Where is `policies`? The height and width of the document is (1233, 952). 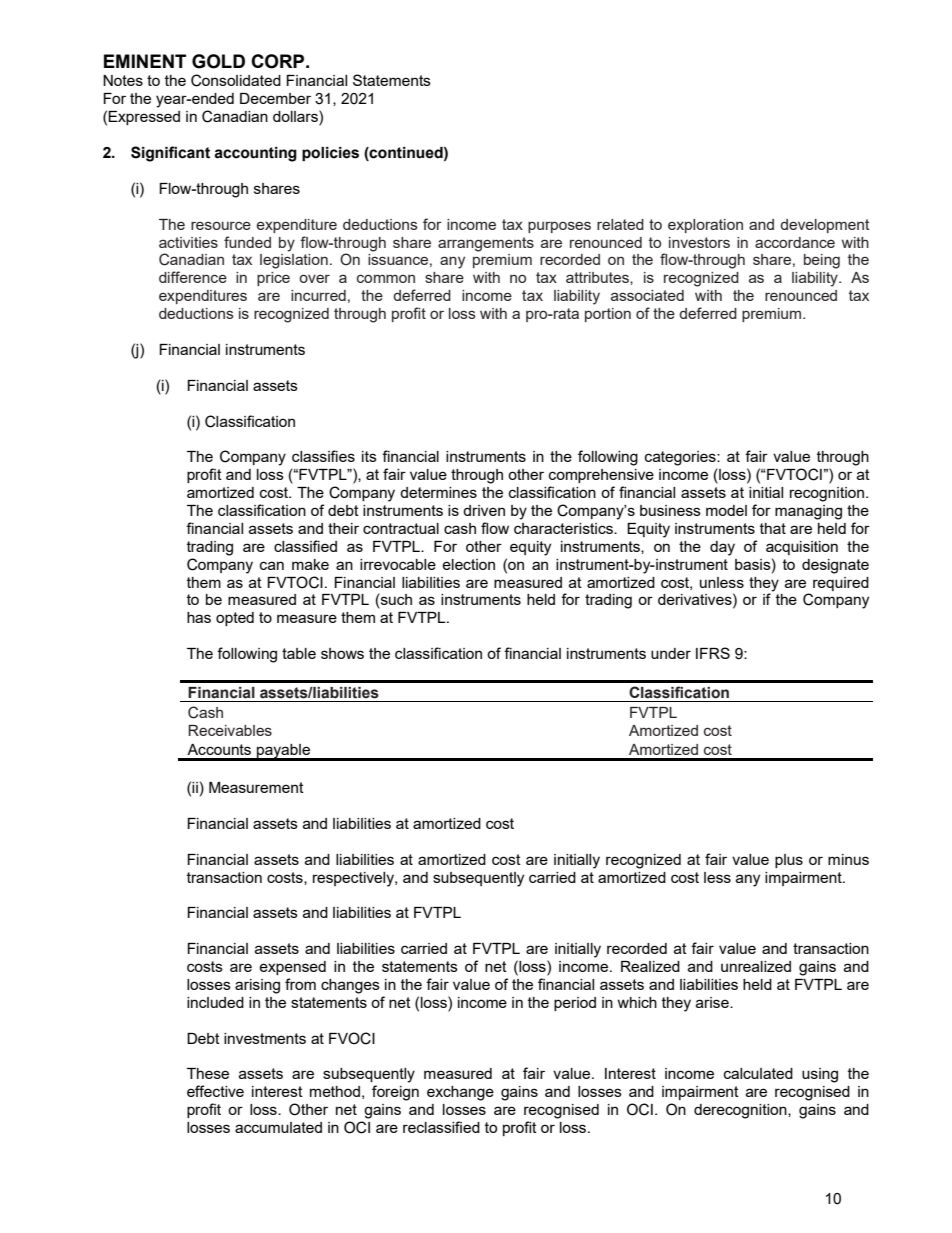
policies is located at coordinates (330, 154).
